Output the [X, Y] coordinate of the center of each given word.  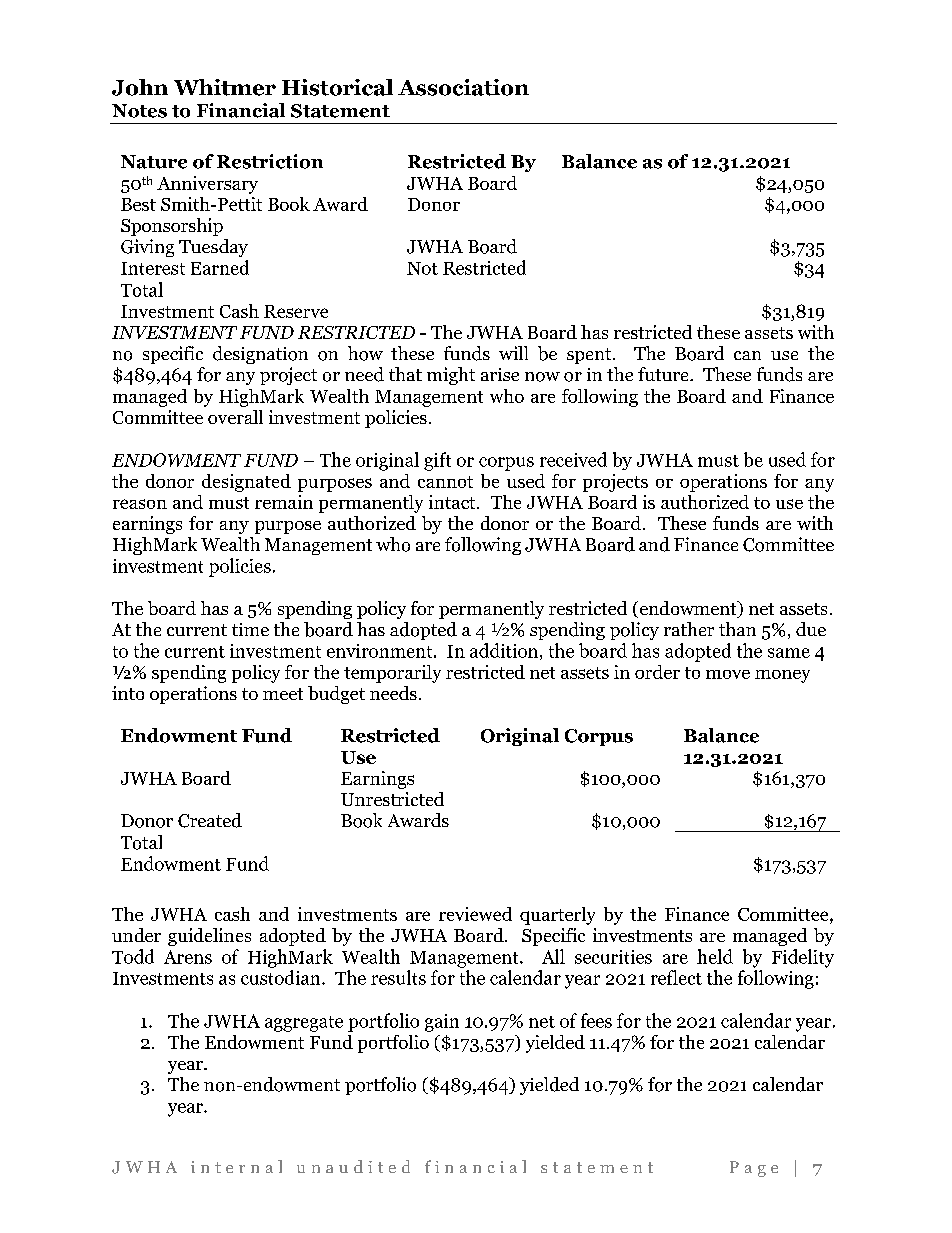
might [451, 376]
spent [590, 356]
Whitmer [225, 87]
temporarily [392, 674]
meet [283, 694]
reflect [676, 977]
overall [235, 417]
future [664, 374]
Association [463, 87]
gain [442, 1023]
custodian [282, 977]
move [728, 674]
